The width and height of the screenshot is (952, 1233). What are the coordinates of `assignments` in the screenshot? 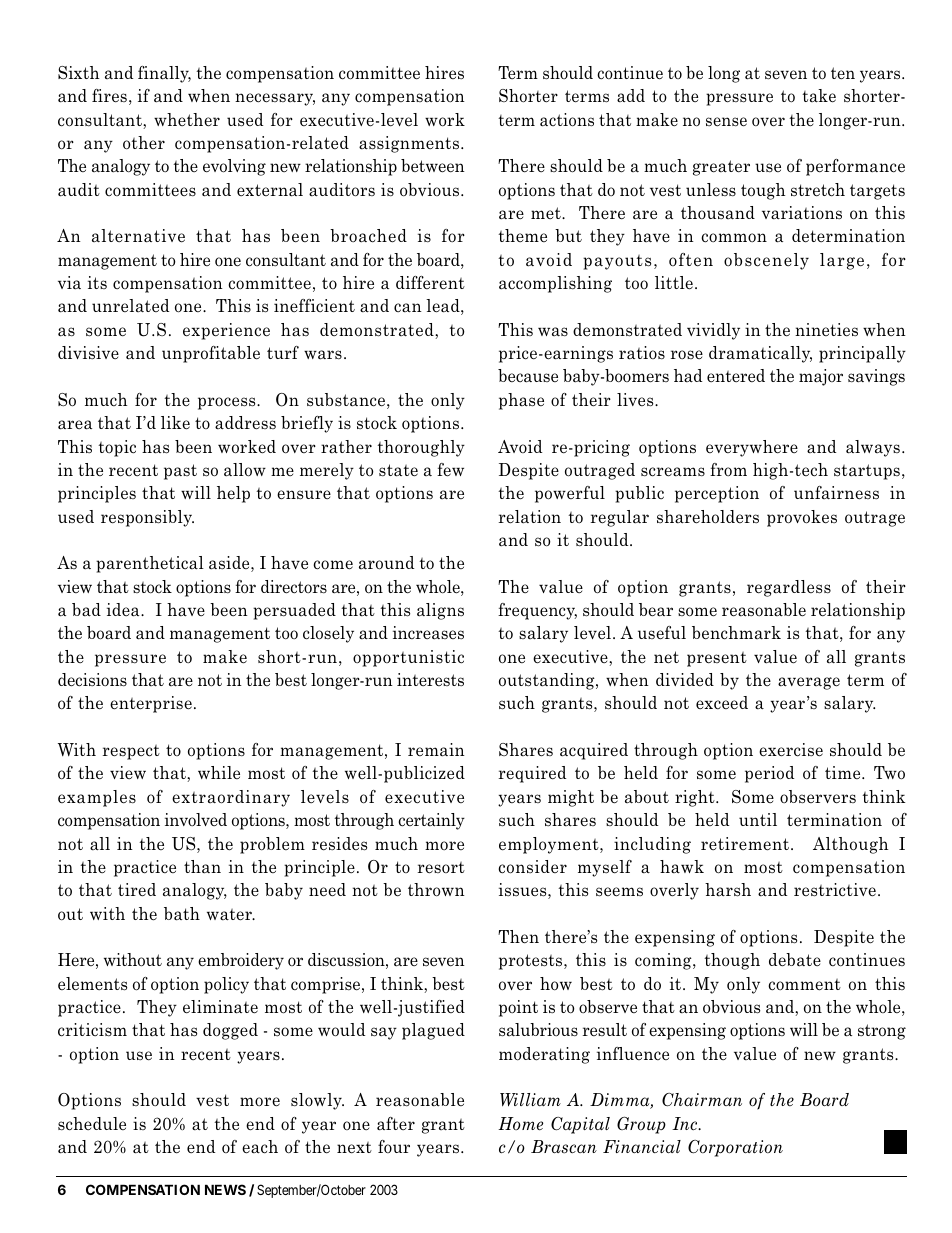 It's located at (409, 144).
